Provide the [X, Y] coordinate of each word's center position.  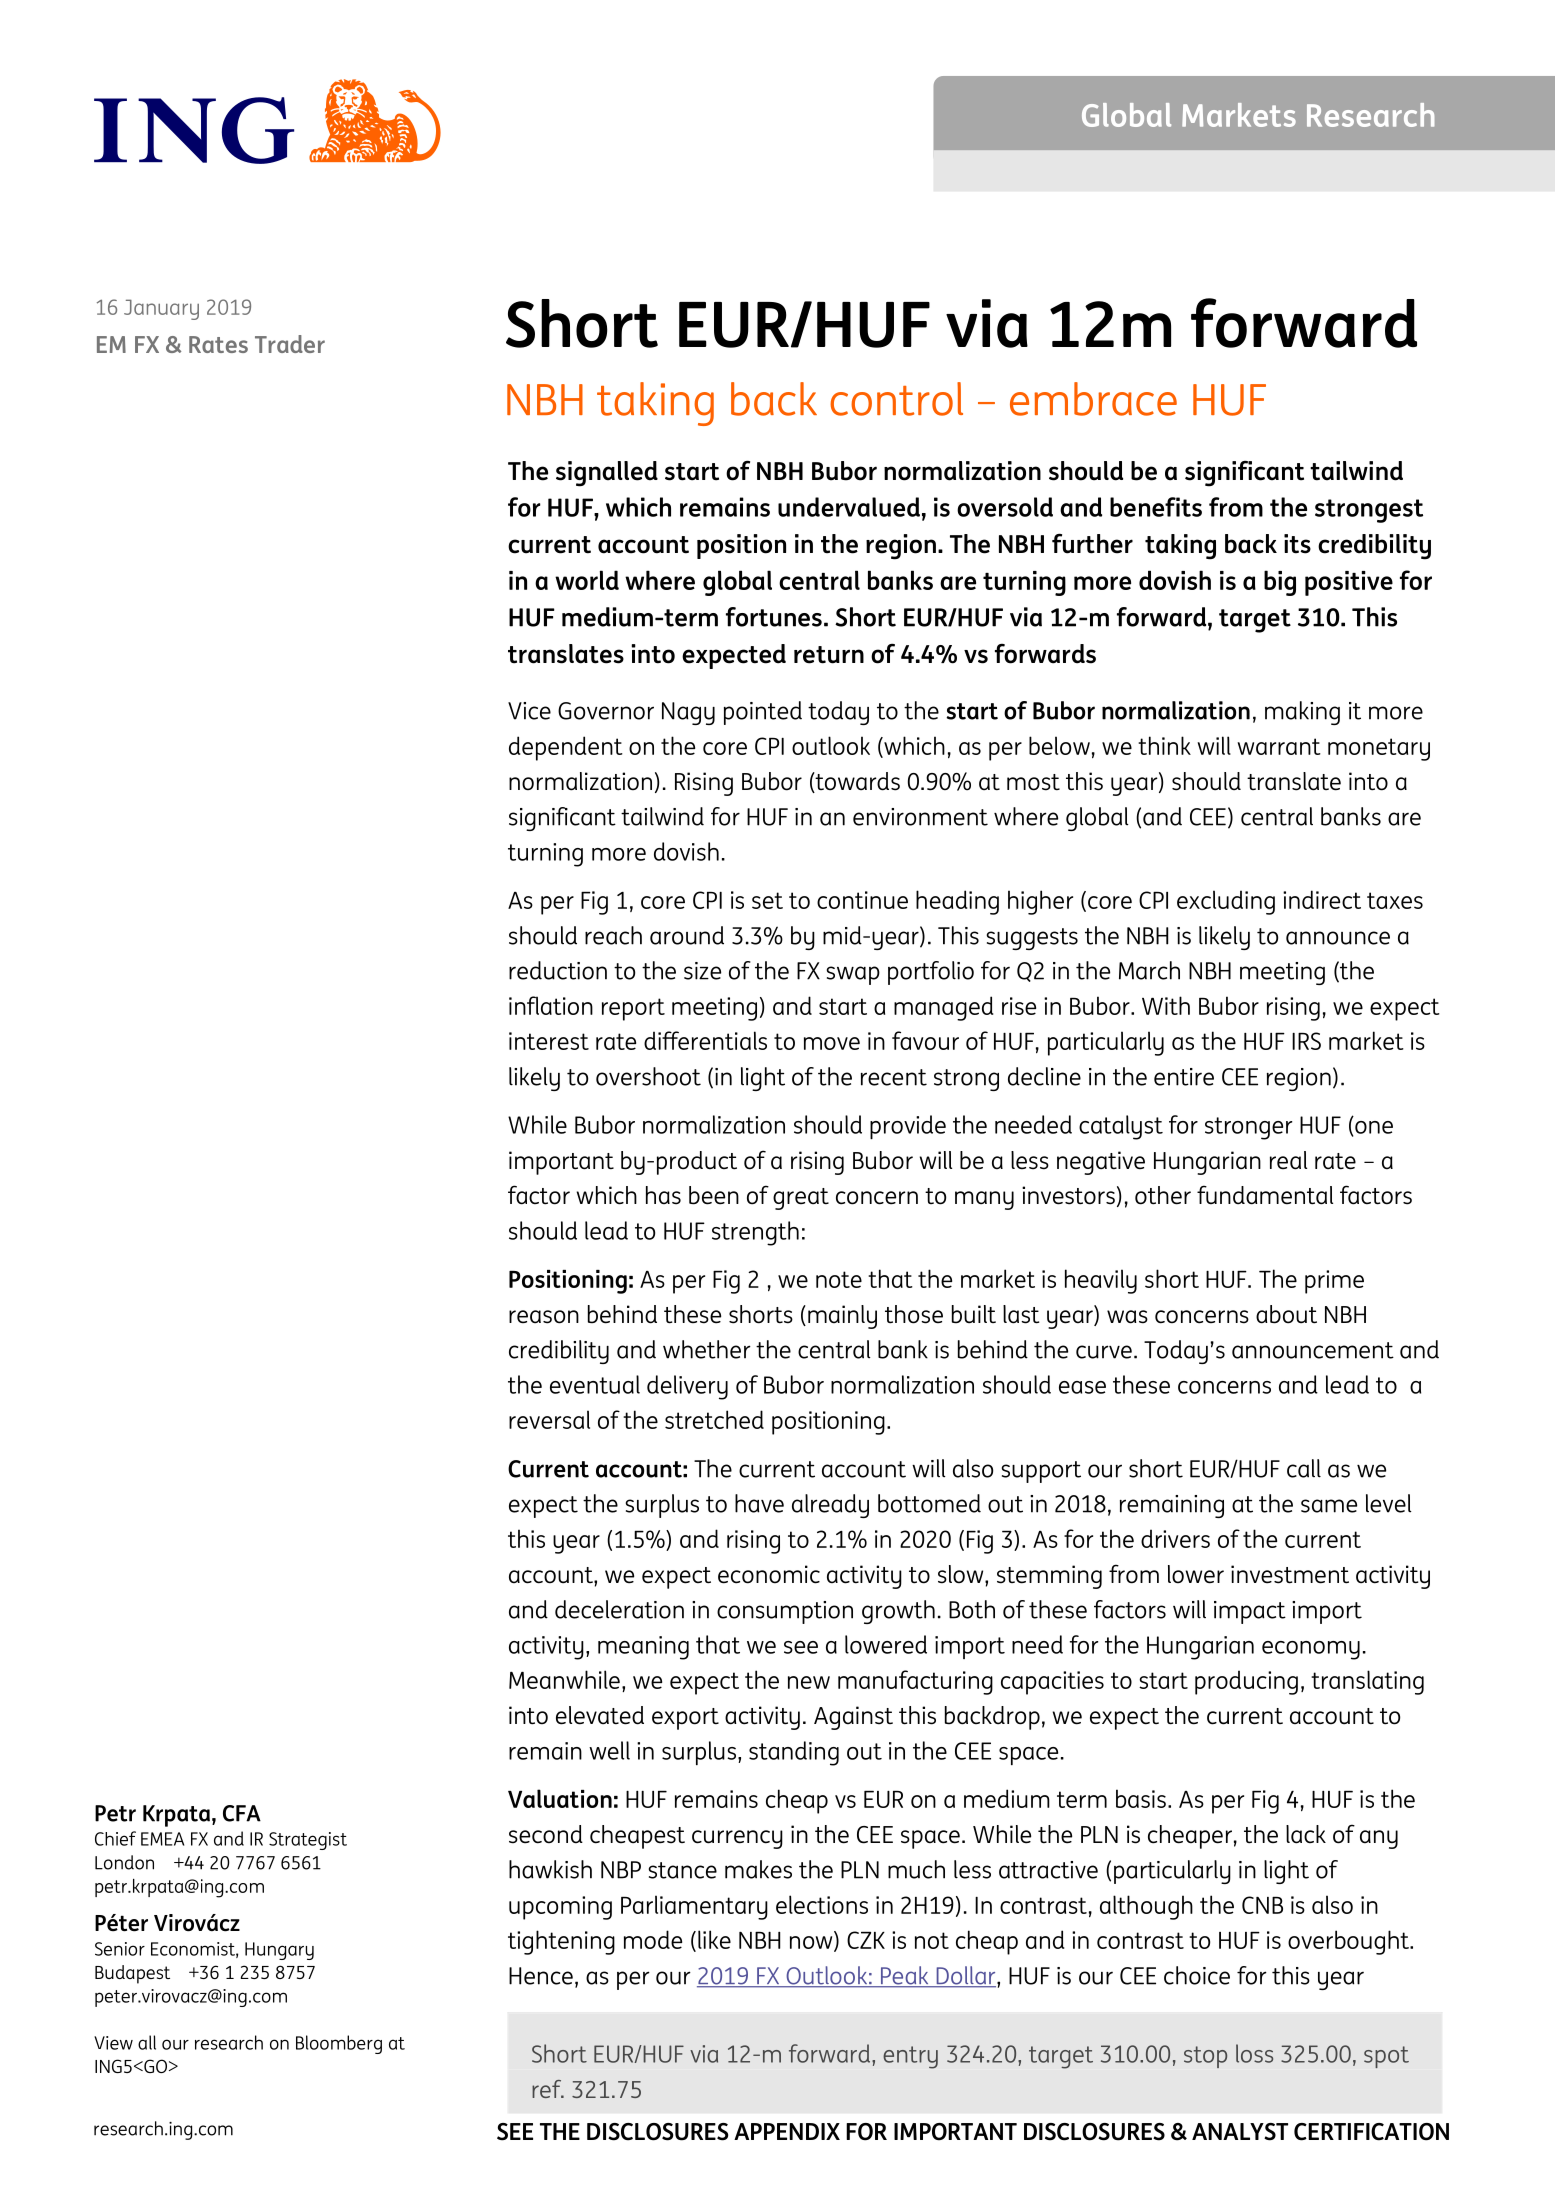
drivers [1175, 1538]
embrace [1093, 399]
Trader [290, 344]
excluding [1226, 902]
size [702, 971]
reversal [549, 1419]
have [759, 1503]
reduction [558, 970]
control [896, 399]
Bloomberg [339, 2044]
